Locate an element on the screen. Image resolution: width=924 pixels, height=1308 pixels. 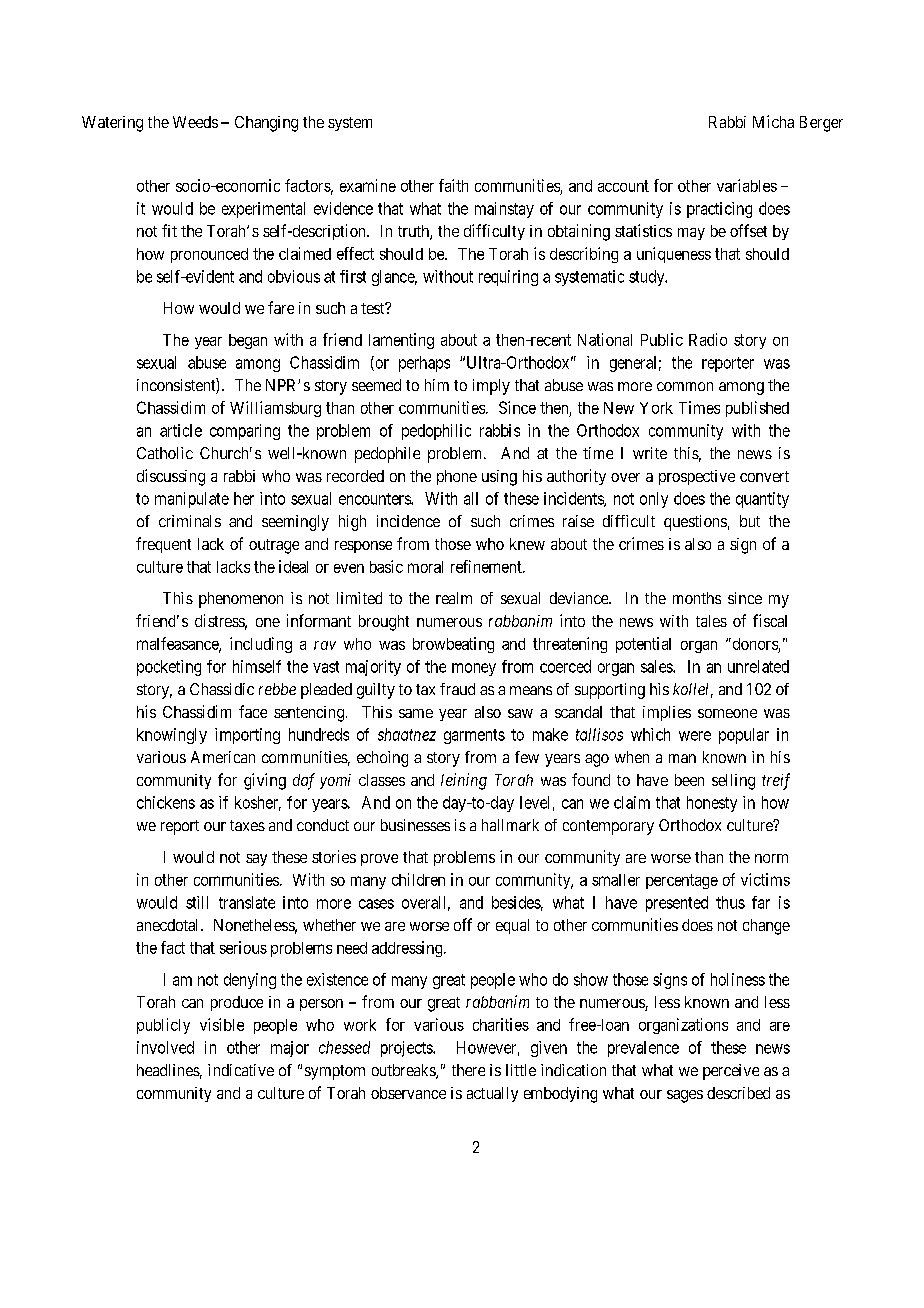
faith is located at coordinates (453, 185).
